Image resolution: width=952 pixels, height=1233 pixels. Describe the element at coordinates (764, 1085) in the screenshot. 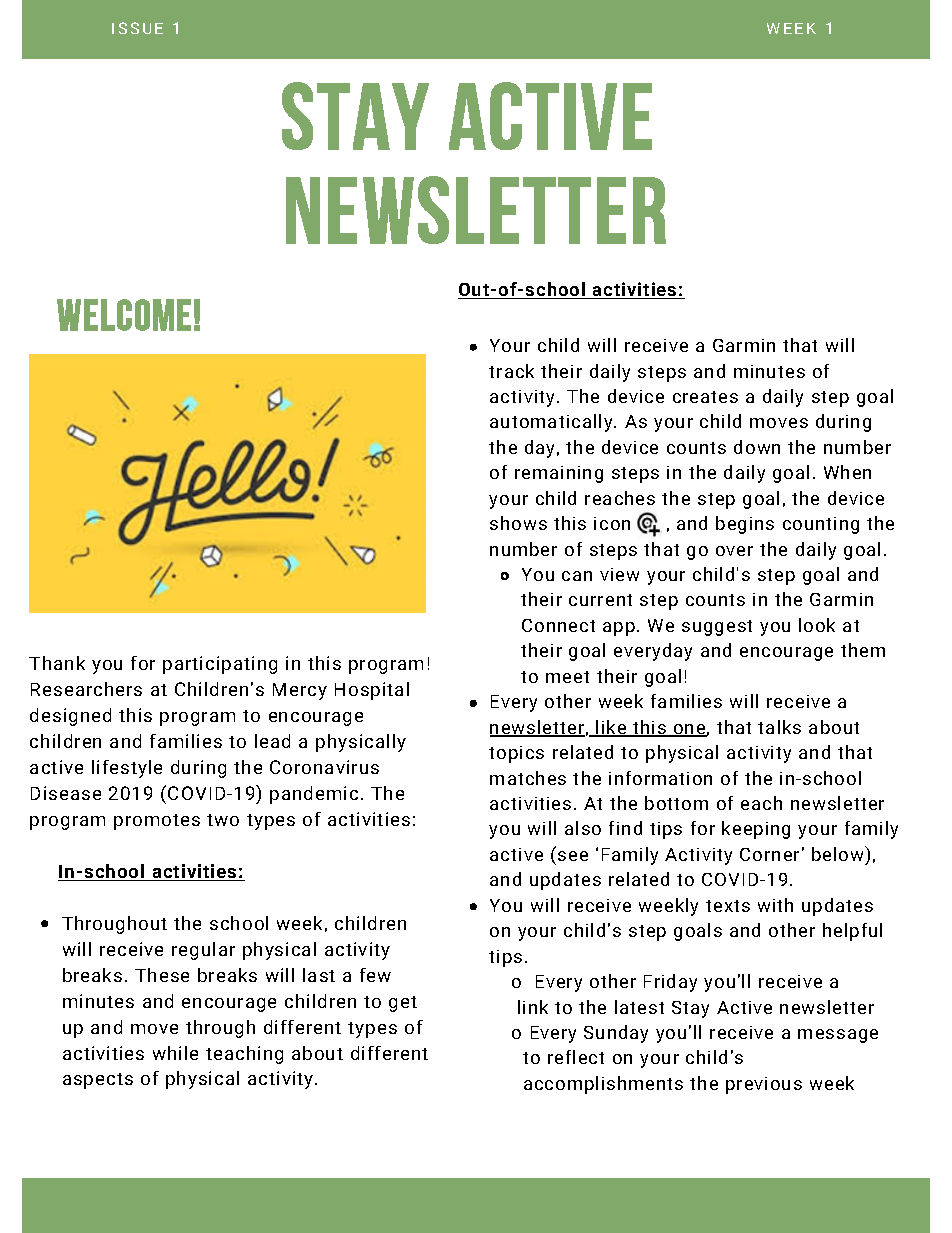

I see `previous` at that location.
